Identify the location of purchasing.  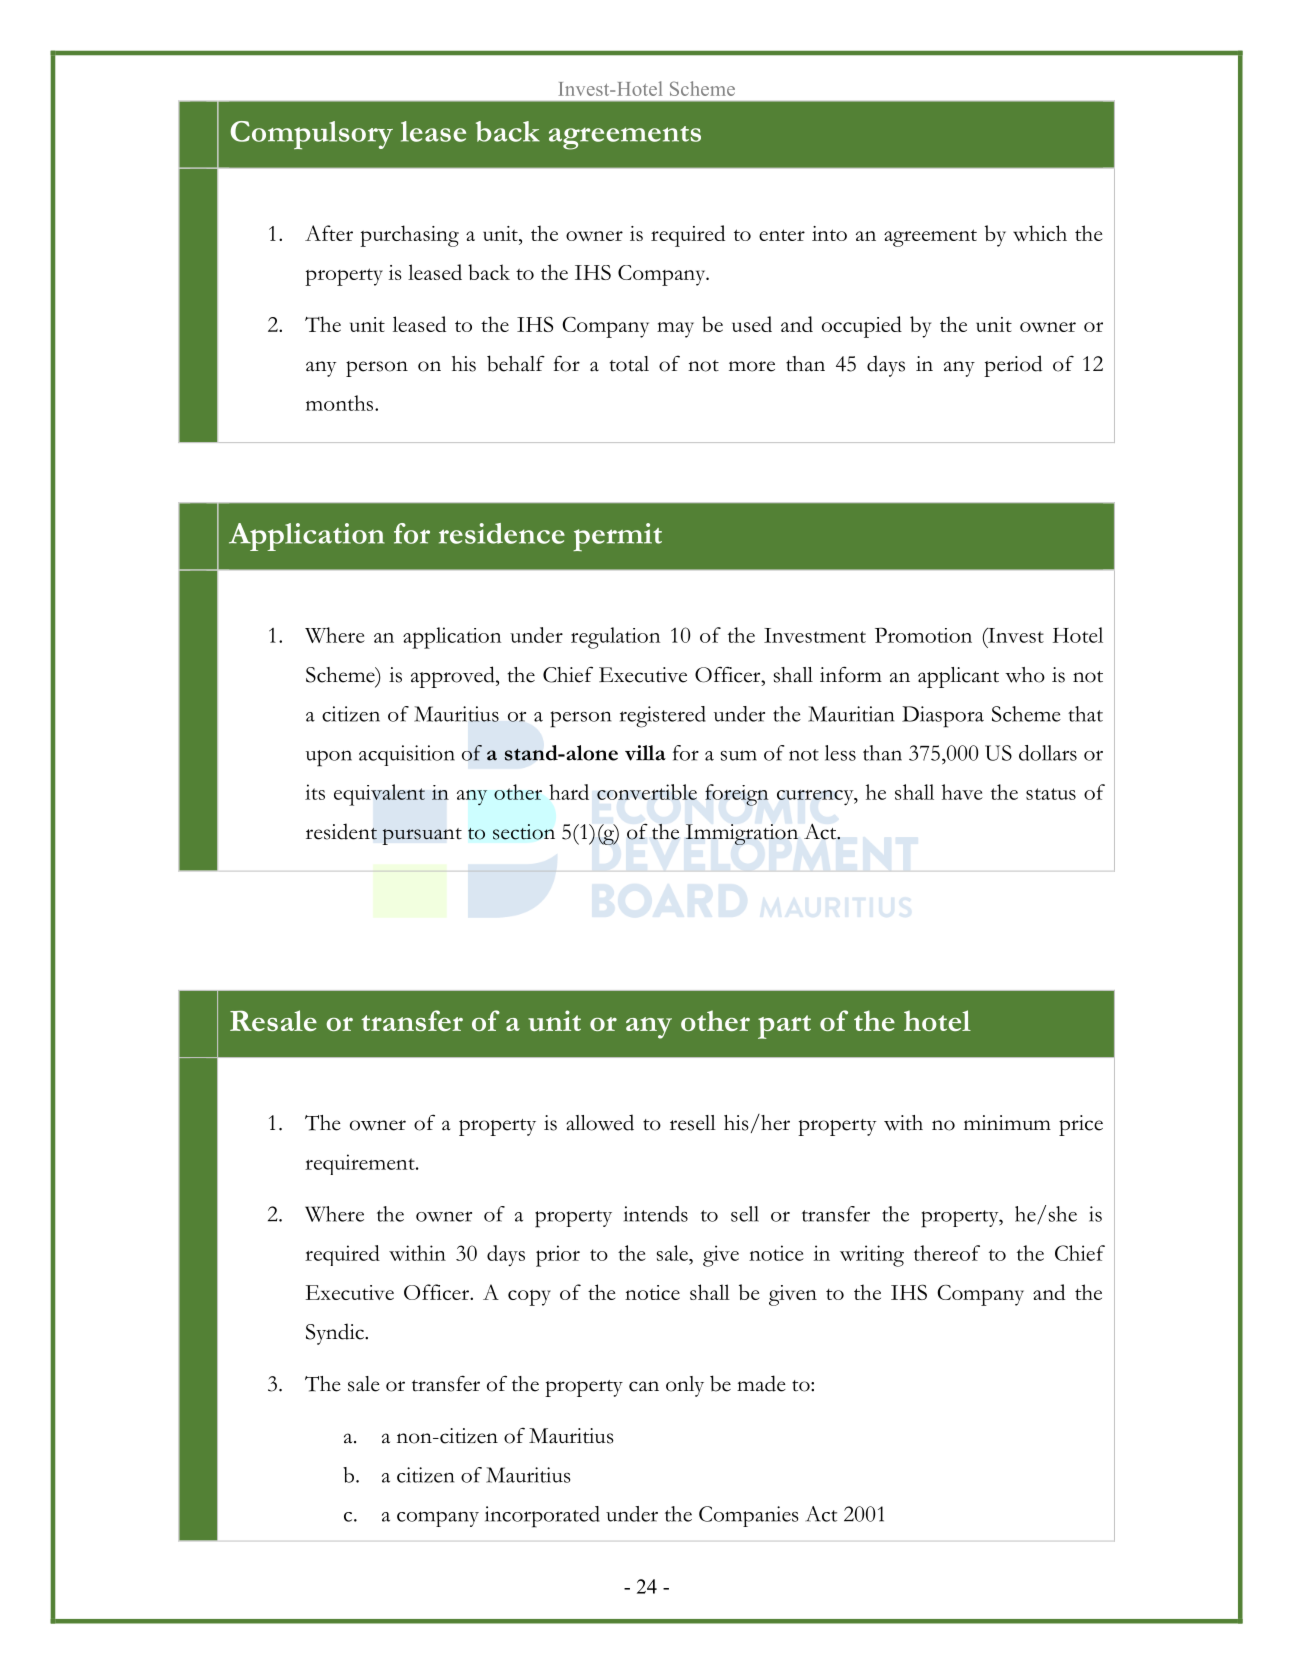
(409, 236).
